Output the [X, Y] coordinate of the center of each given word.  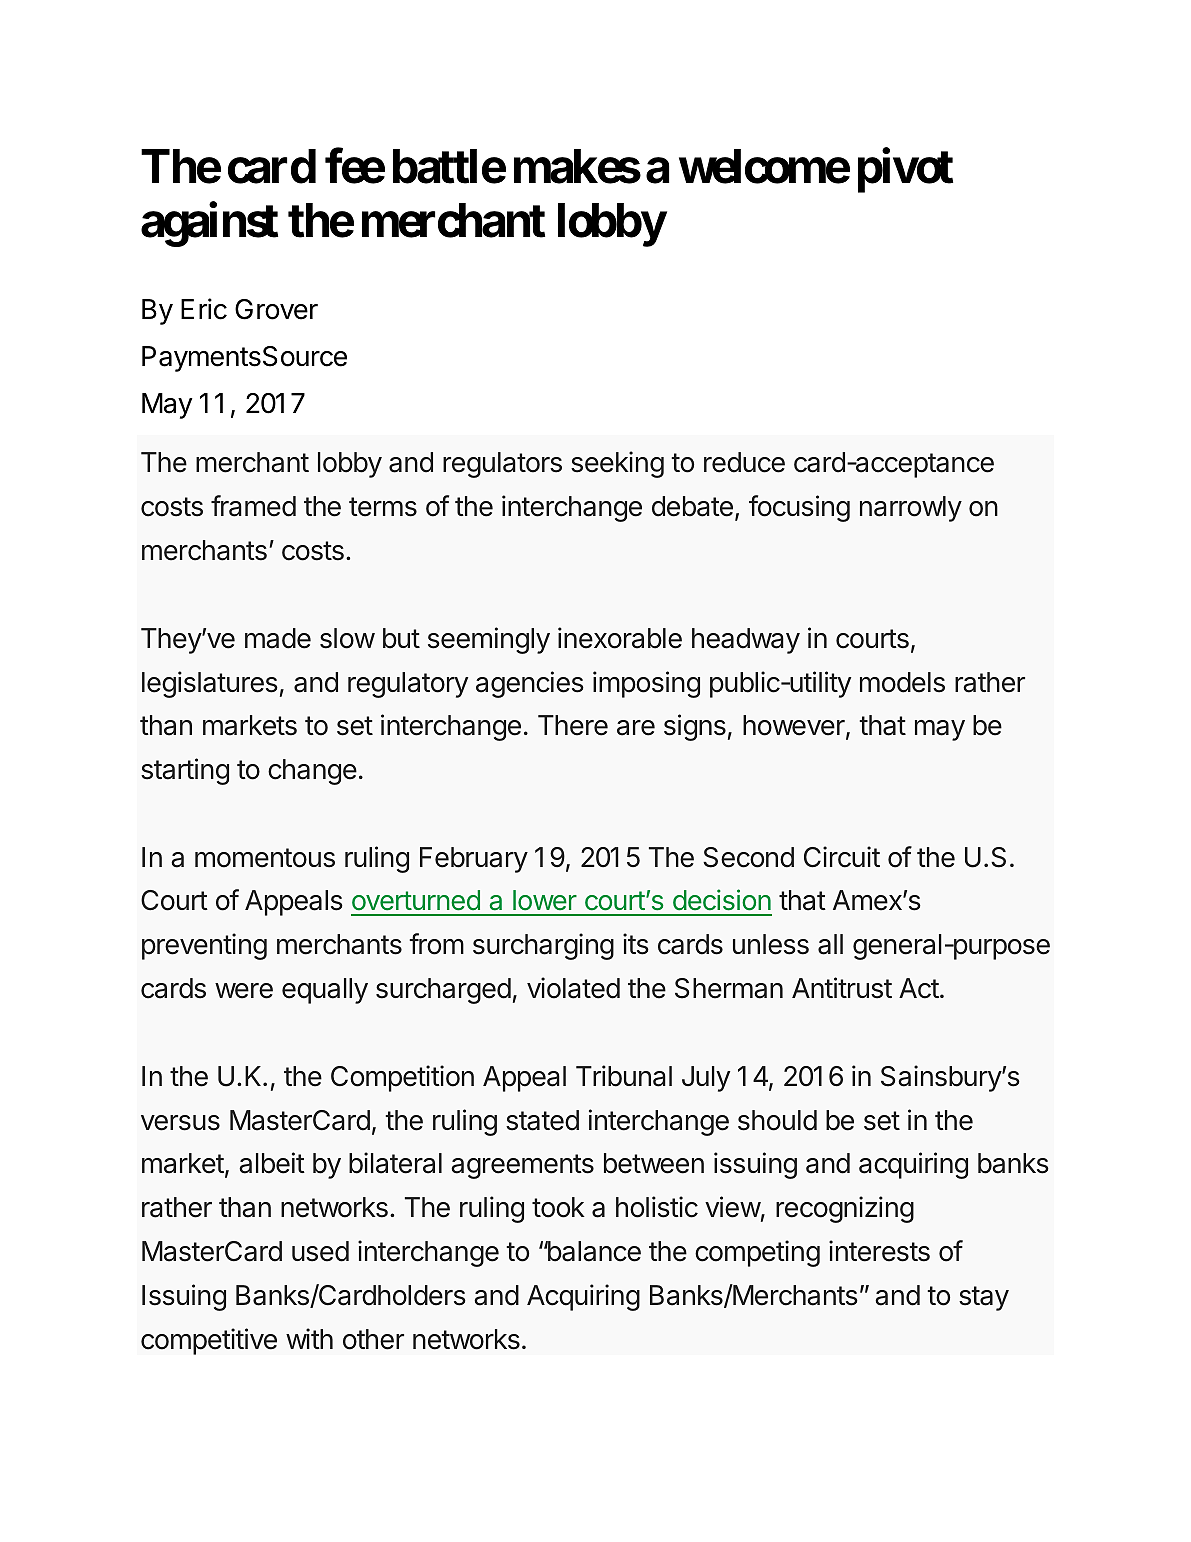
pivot [905, 171]
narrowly [911, 509]
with [309, 1338]
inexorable [620, 638]
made [278, 638]
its [636, 944]
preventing [204, 946]
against [209, 225]
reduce [744, 462]
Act [919, 988]
